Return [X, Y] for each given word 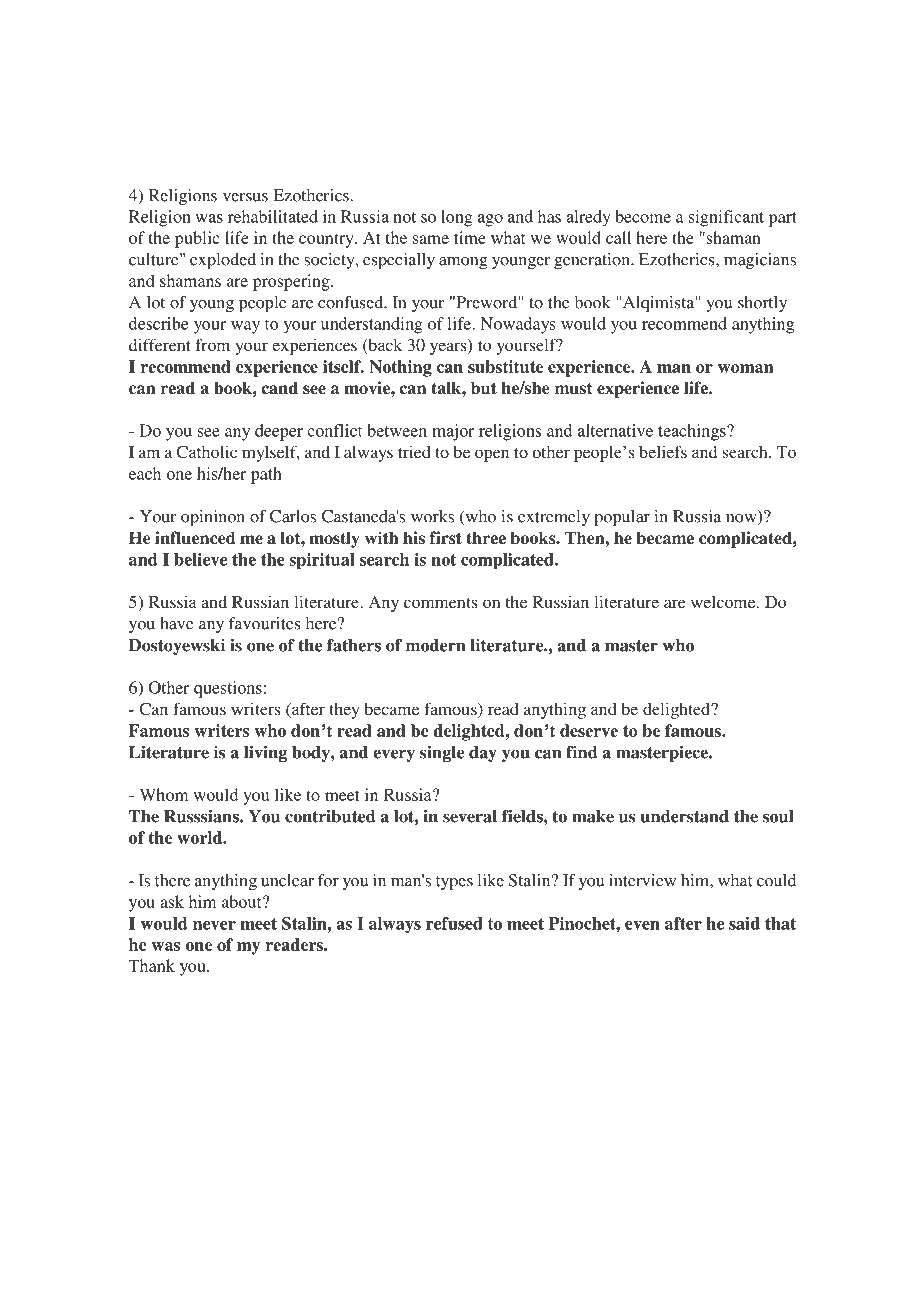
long [457, 218]
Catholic [206, 451]
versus [245, 197]
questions [228, 689]
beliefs [663, 451]
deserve [589, 730]
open [492, 455]
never [214, 925]
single [442, 754]
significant [726, 218]
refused [454, 923]
